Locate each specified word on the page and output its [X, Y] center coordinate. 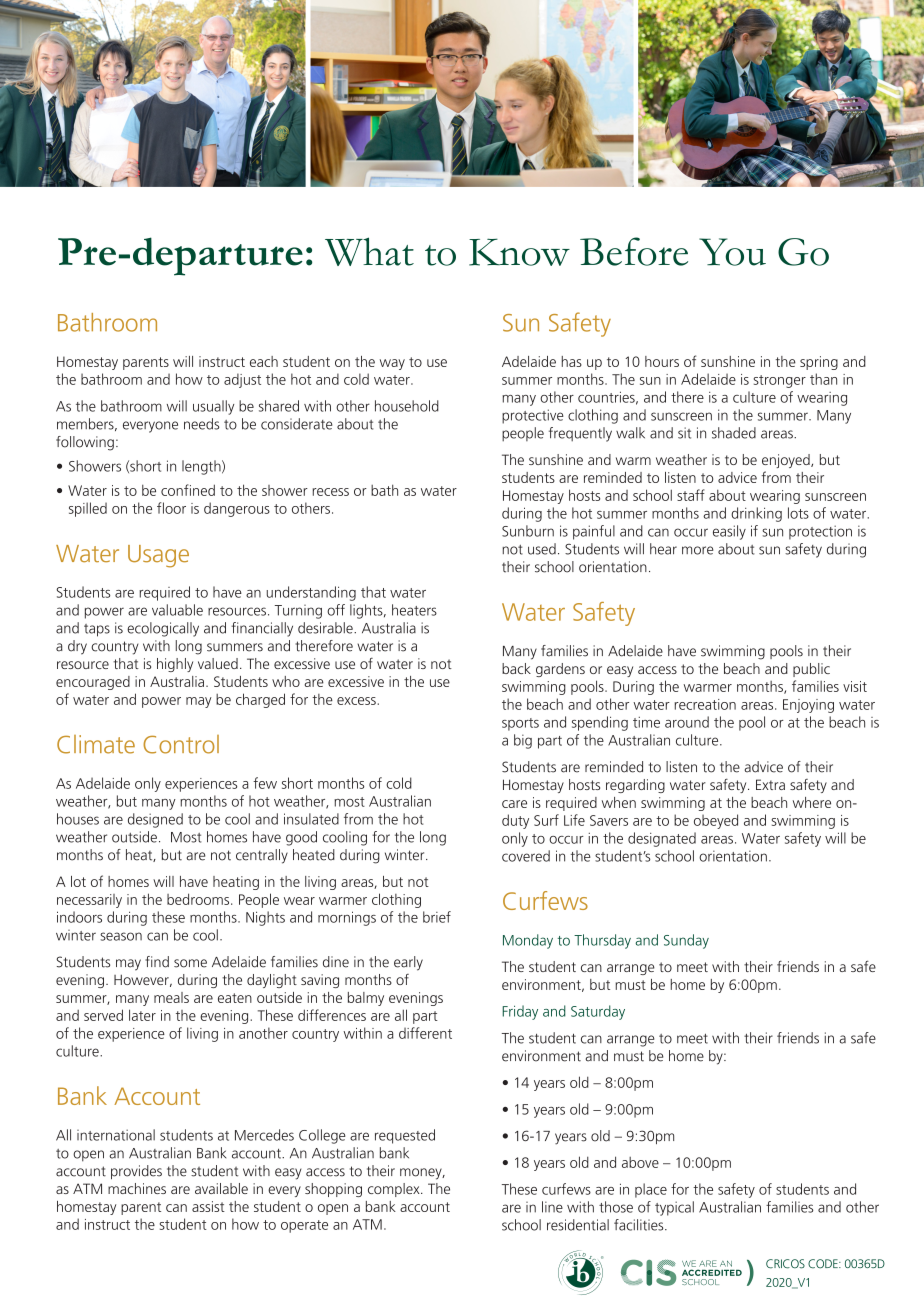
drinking [756, 514]
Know [519, 252]
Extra [770, 784]
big [523, 741]
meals [171, 997]
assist [208, 1206]
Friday [520, 1012]
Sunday [686, 941]
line [552, 1207]
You [732, 252]
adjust [242, 380]
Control [181, 744]
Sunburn [528, 531]
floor [171, 508]
